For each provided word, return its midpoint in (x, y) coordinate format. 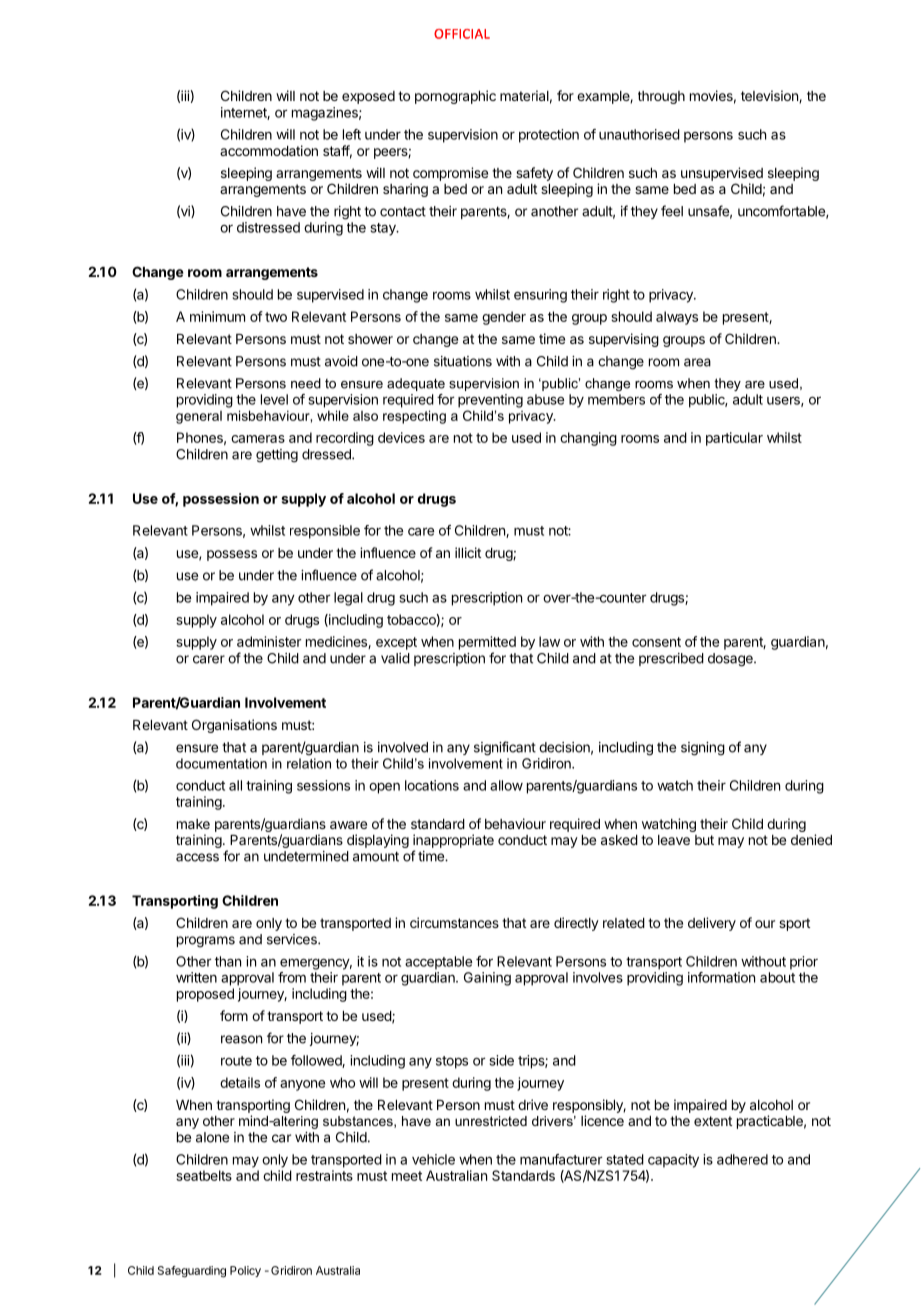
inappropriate (453, 841)
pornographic (455, 97)
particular (734, 439)
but (704, 840)
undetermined (306, 856)
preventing (490, 401)
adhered (742, 1159)
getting (277, 456)
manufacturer (561, 1159)
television (770, 96)
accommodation (269, 150)
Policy (245, 1271)
